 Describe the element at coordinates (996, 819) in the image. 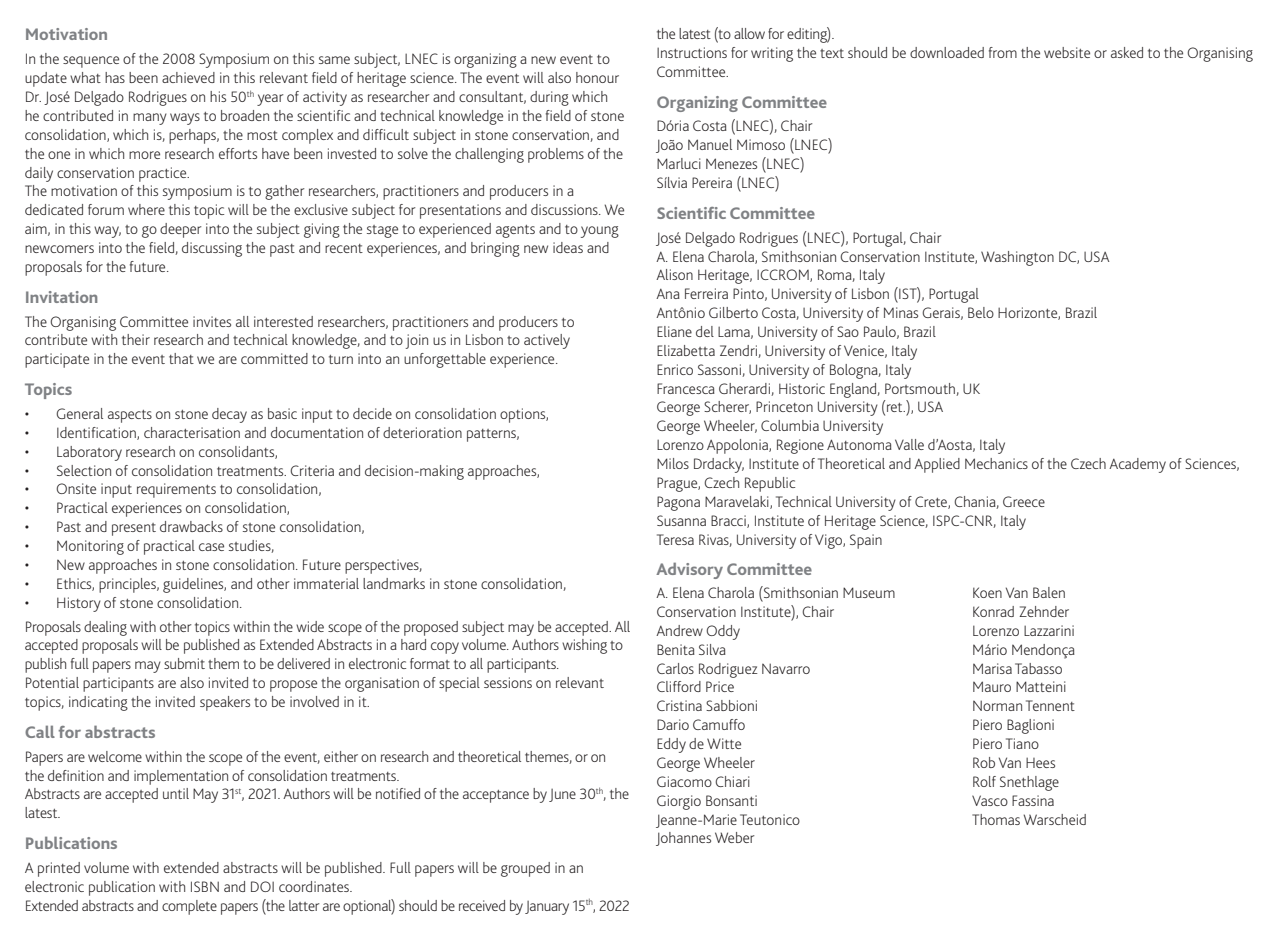

I see `Thomas` at that location.
